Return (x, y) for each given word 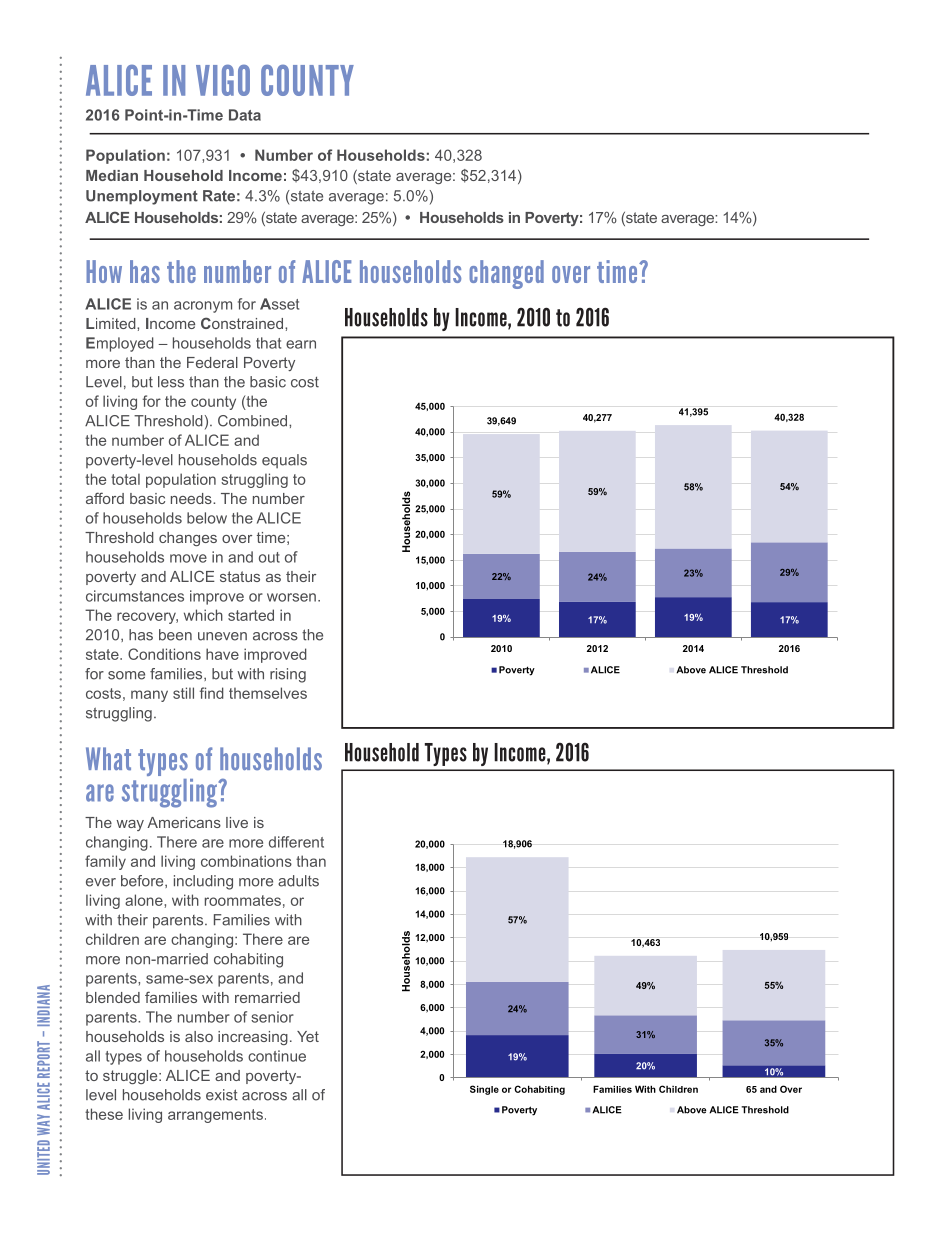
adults (298, 881)
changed (506, 274)
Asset (279, 304)
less (171, 382)
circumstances (135, 596)
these (104, 1114)
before (143, 881)
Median (112, 175)
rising (288, 675)
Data (245, 115)
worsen (291, 597)
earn (301, 344)
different (296, 842)
